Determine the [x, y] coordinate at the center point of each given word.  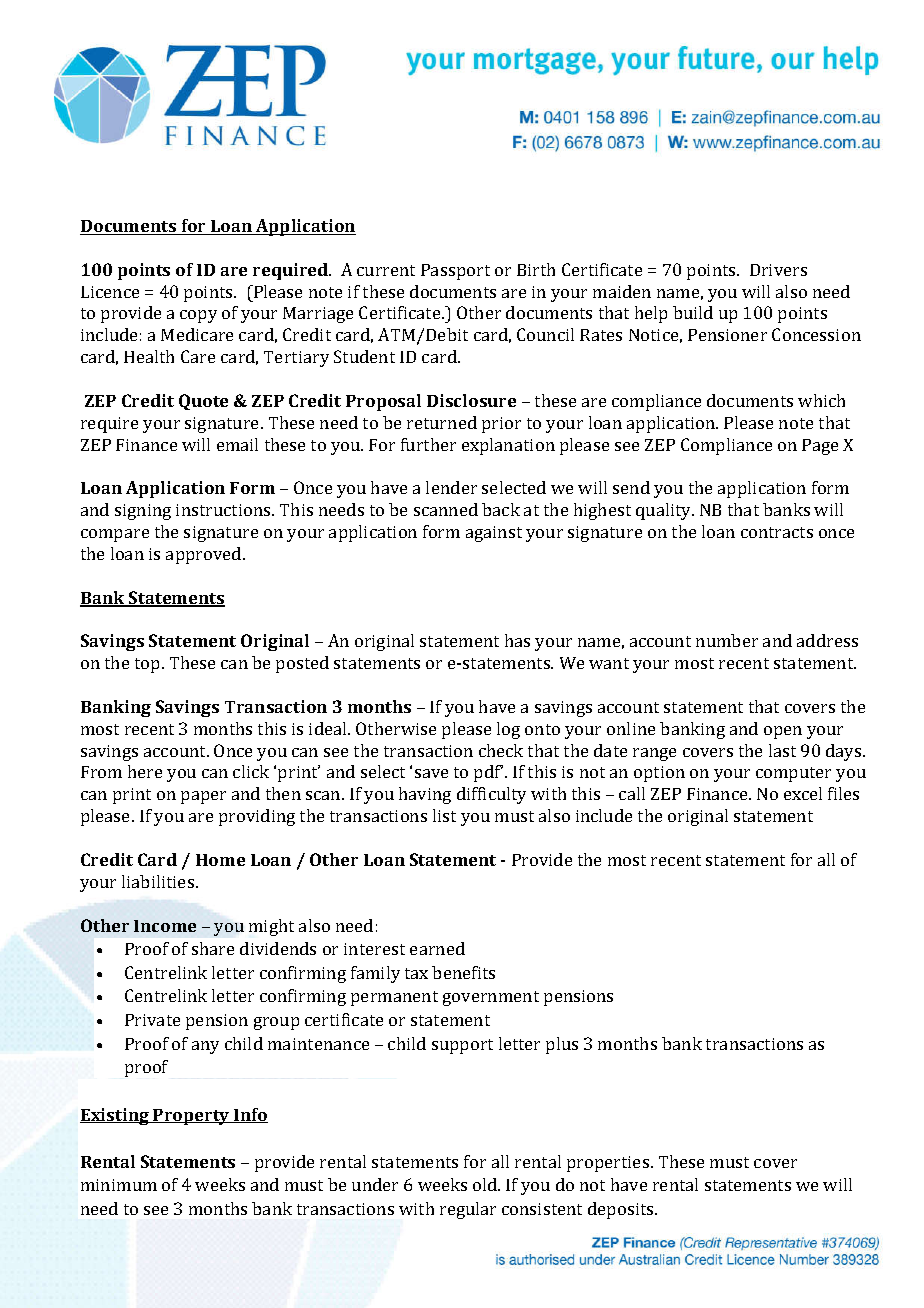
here [145, 771]
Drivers [778, 270]
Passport [455, 272]
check [501, 750]
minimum [119, 1185]
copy [198, 316]
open [783, 732]
